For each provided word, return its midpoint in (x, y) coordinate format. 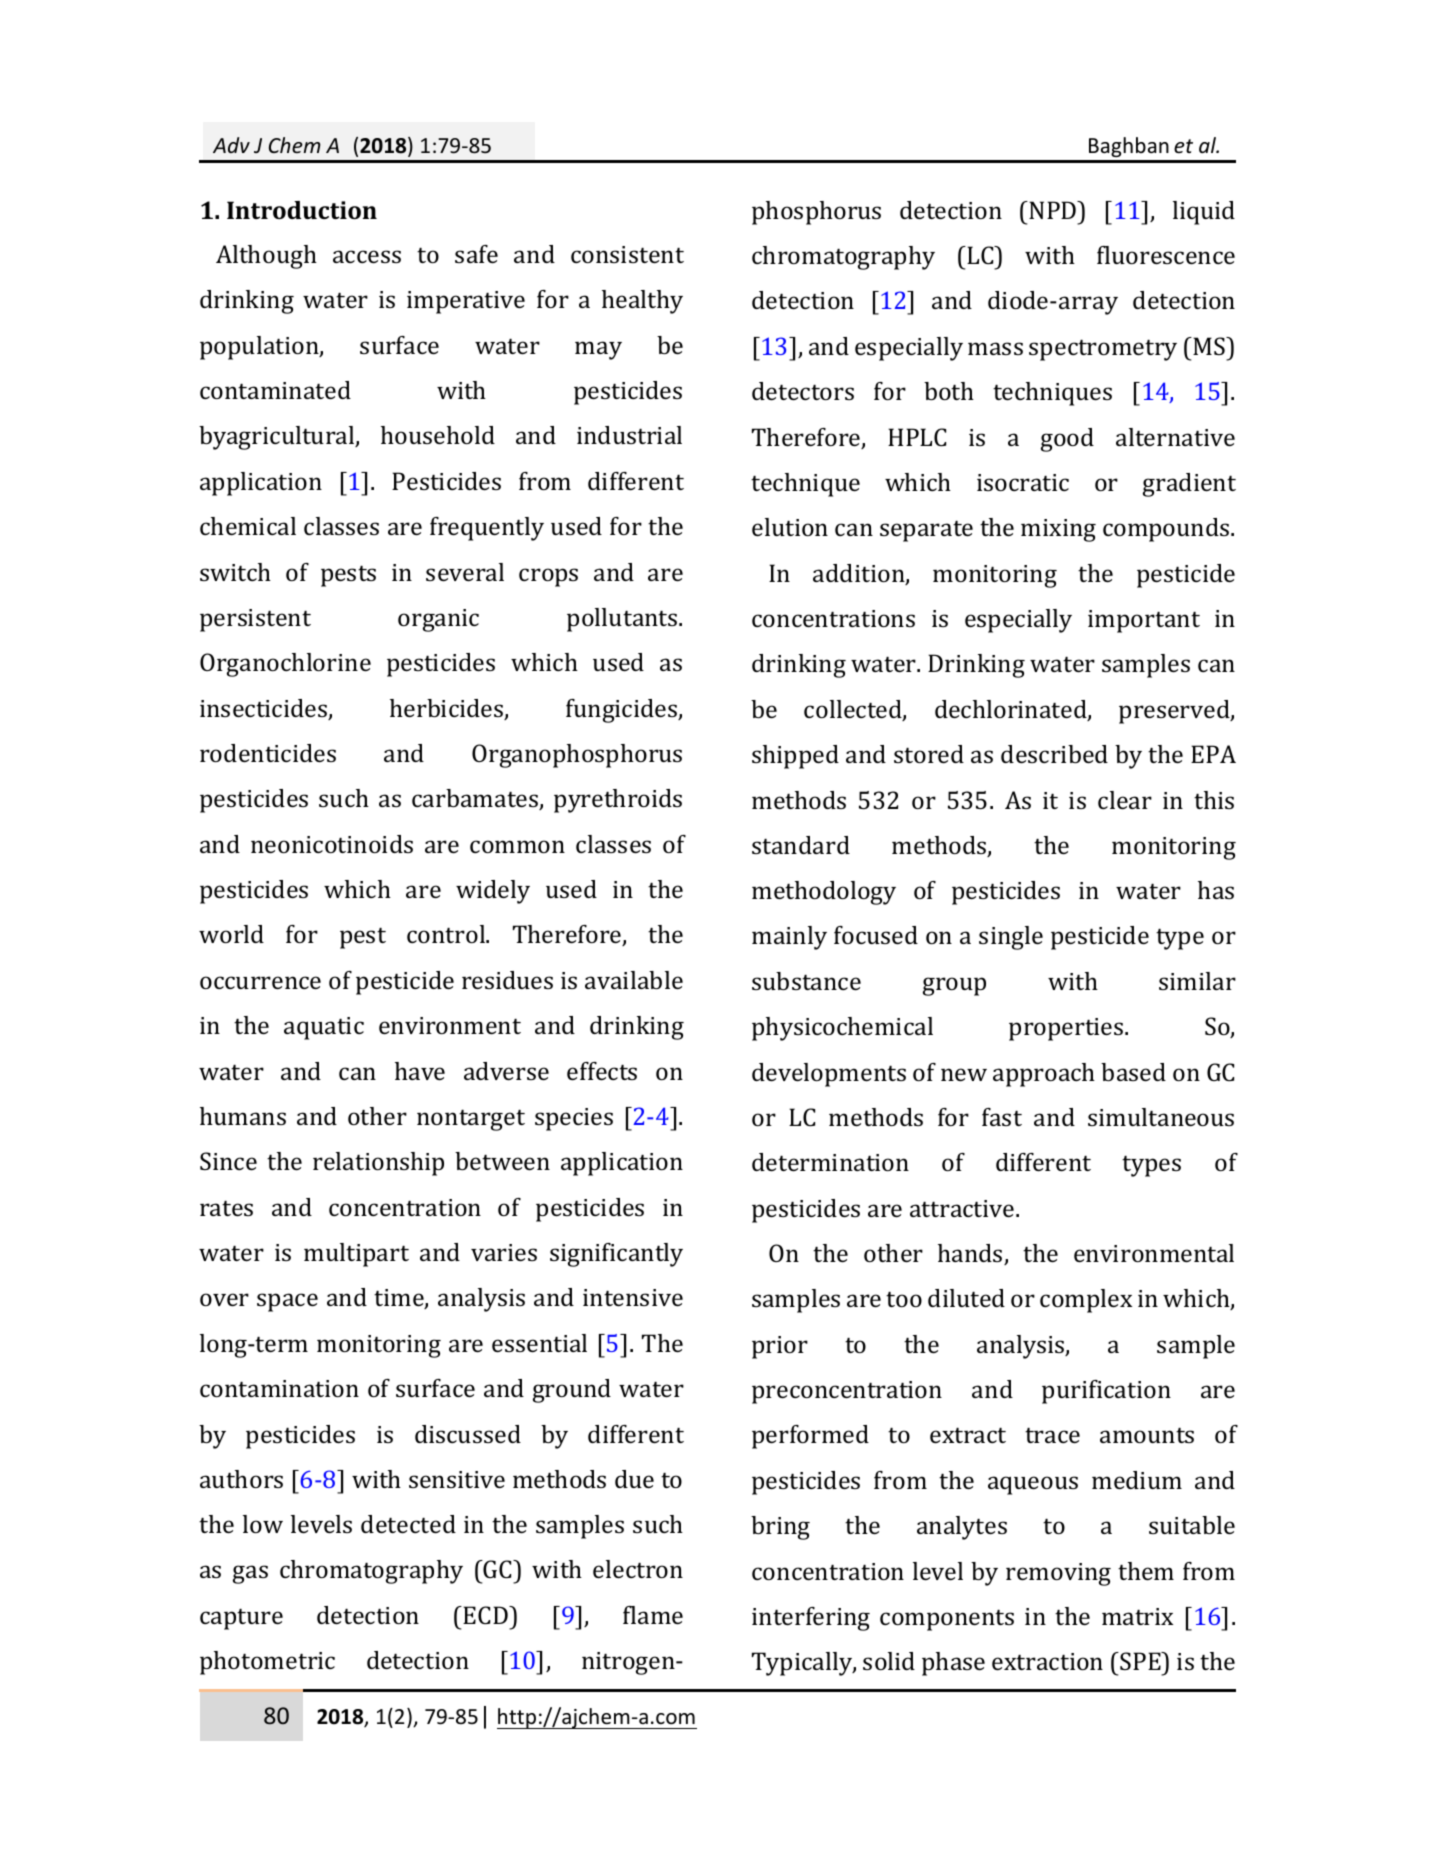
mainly (789, 938)
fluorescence (1166, 255)
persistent (255, 620)
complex (1086, 1301)
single (1011, 938)
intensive (633, 1297)
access (367, 256)
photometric (267, 1663)
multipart (356, 1255)
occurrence (260, 982)
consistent (627, 254)
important (1144, 621)
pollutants (623, 620)
